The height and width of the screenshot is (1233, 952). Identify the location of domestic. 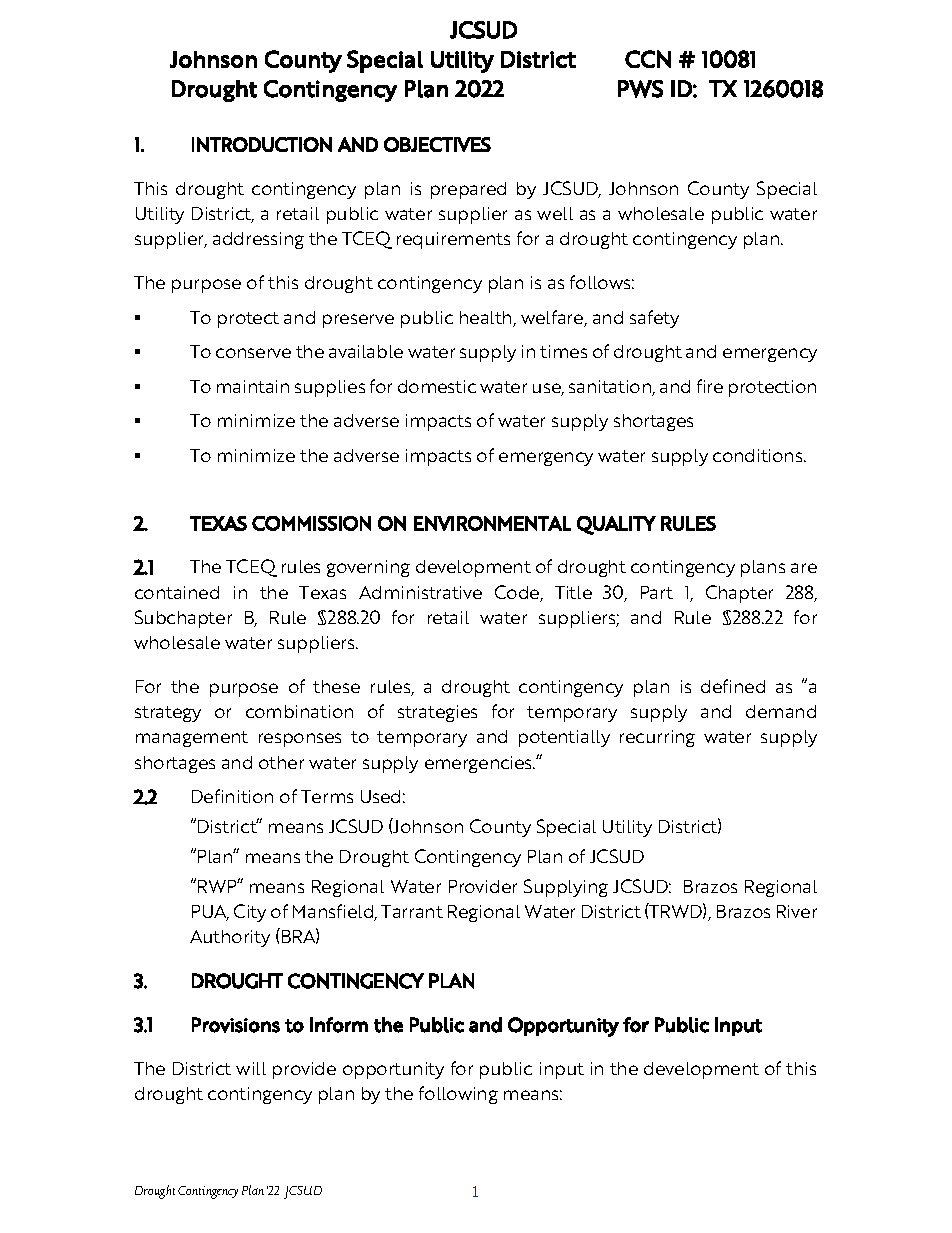
(437, 386).
